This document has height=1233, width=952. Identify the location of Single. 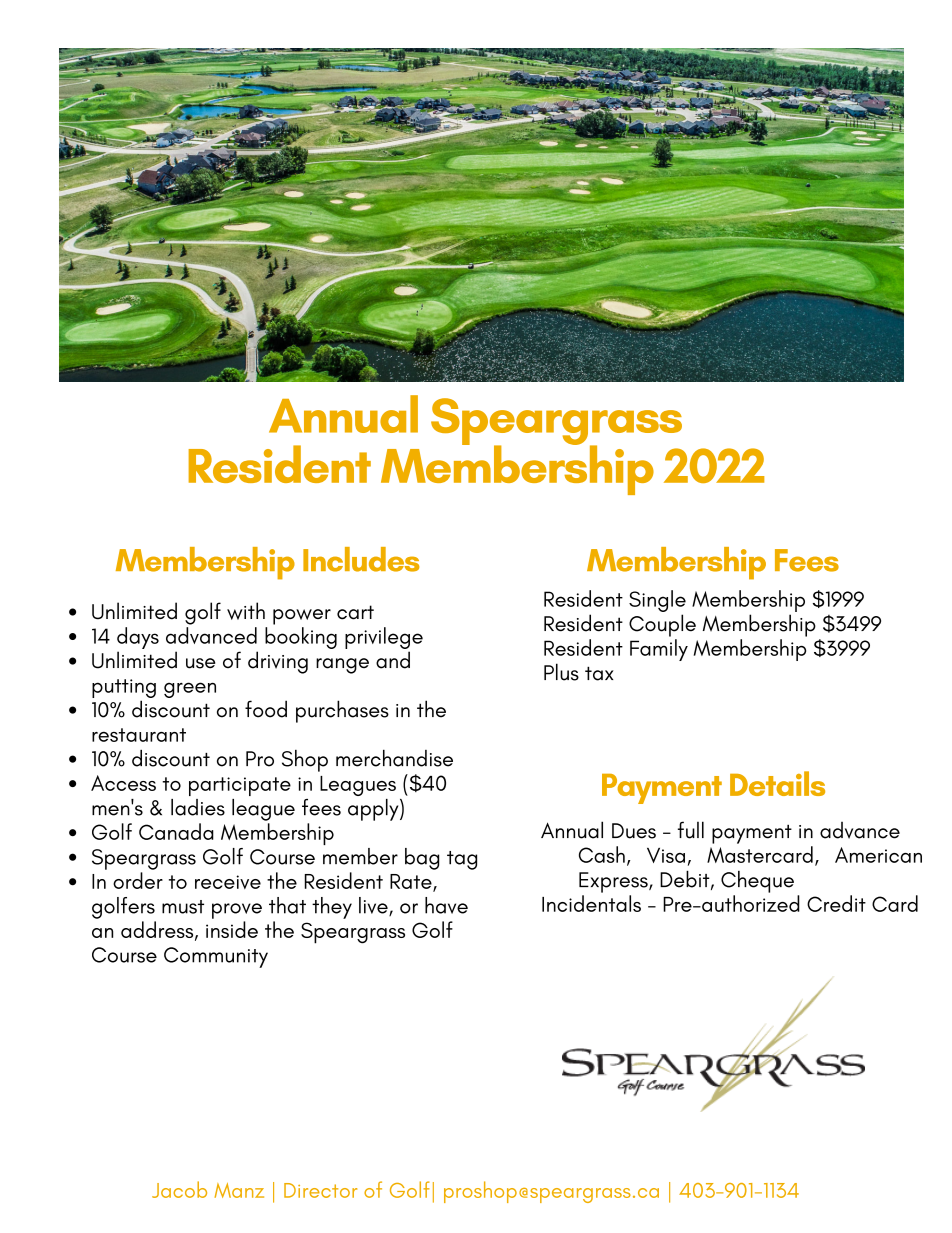
(657, 601).
